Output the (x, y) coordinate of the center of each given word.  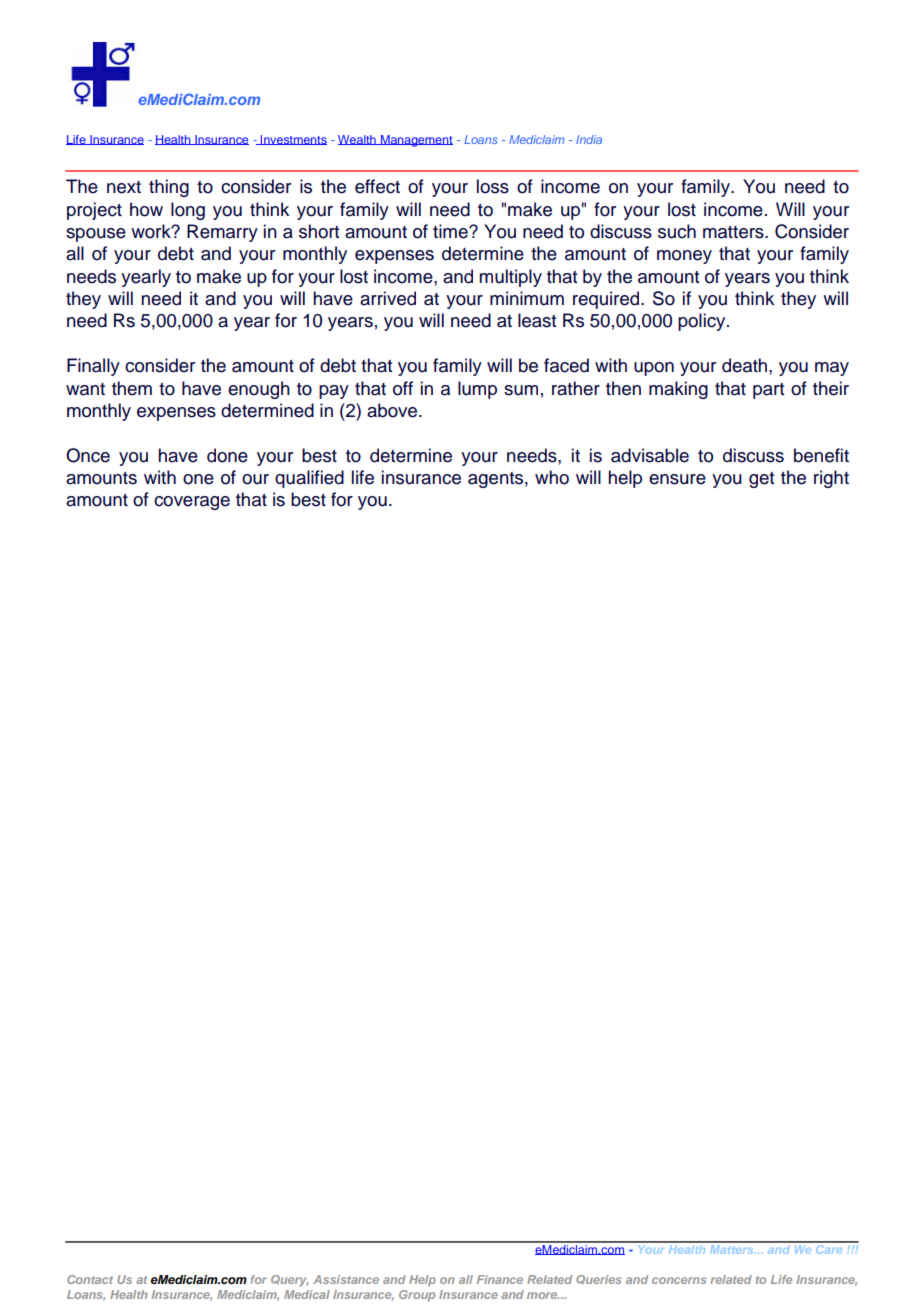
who (552, 477)
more (543, 1295)
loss (493, 186)
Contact (90, 1279)
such (677, 231)
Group (417, 1296)
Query (290, 1281)
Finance (500, 1279)
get (761, 480)
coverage (192, 503)
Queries (598, 1279)
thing (169, 188)
